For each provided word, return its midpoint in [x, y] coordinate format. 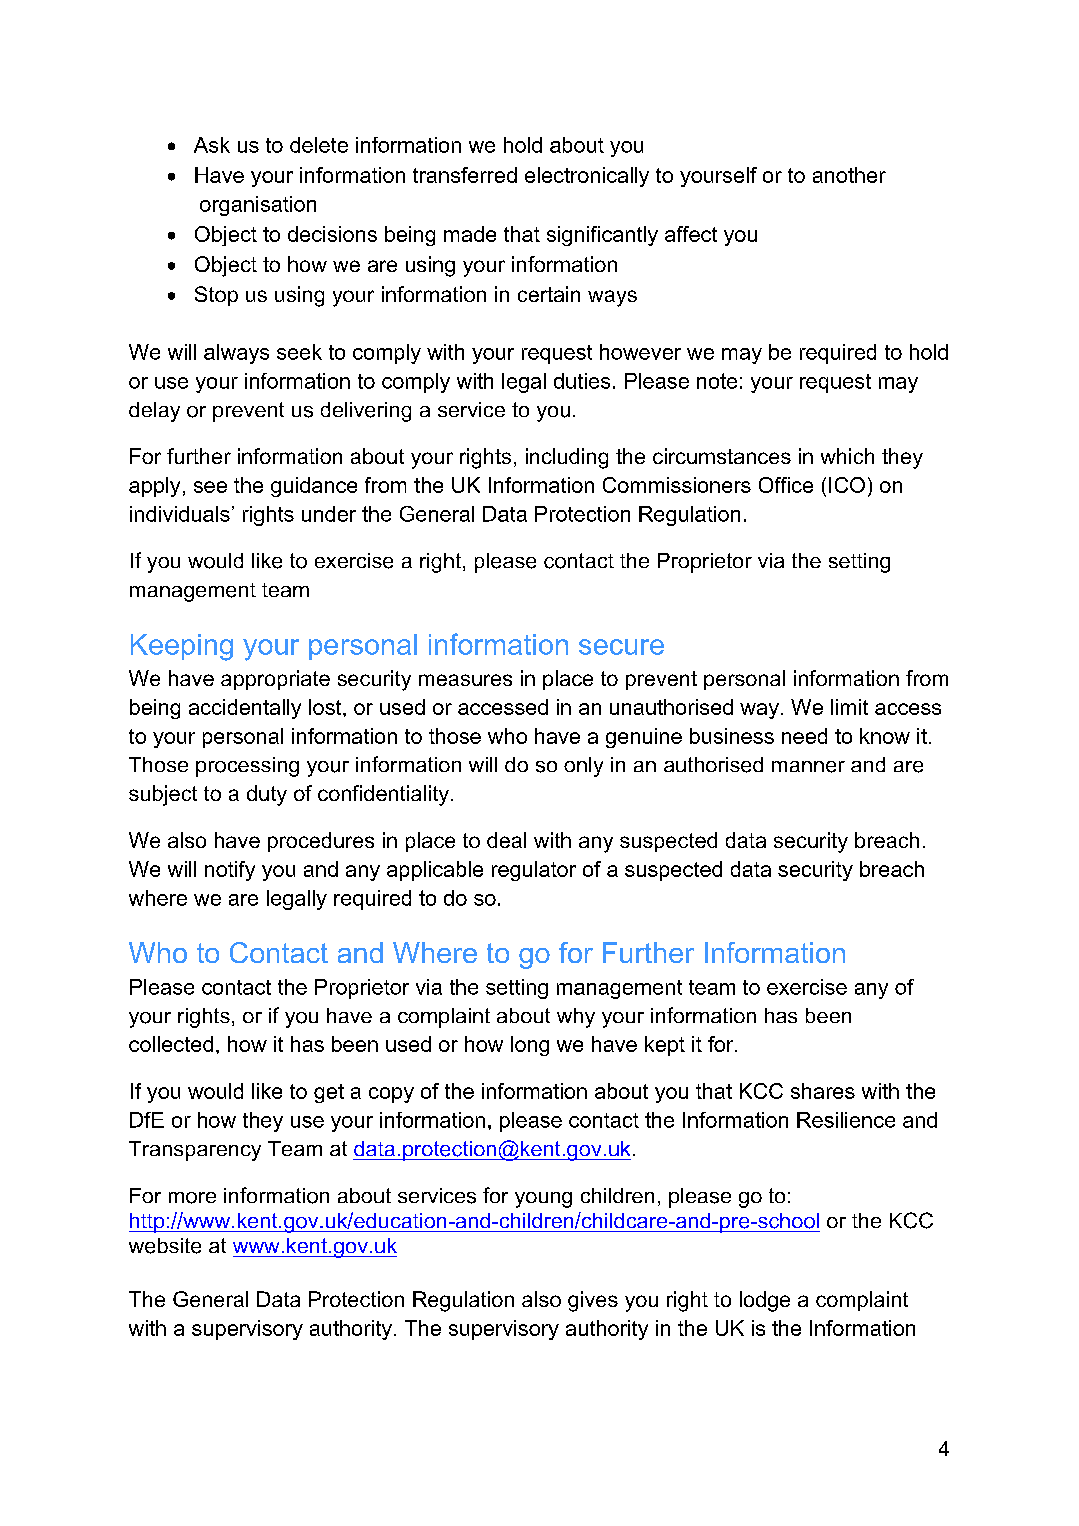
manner [808, 767]
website [165, 1246]
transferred [465, 175]
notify [230, 871]
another [849, 175]
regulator [534, 871]
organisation [258, 206]
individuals [180, 514]
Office [786, 485]
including [567, 458]
